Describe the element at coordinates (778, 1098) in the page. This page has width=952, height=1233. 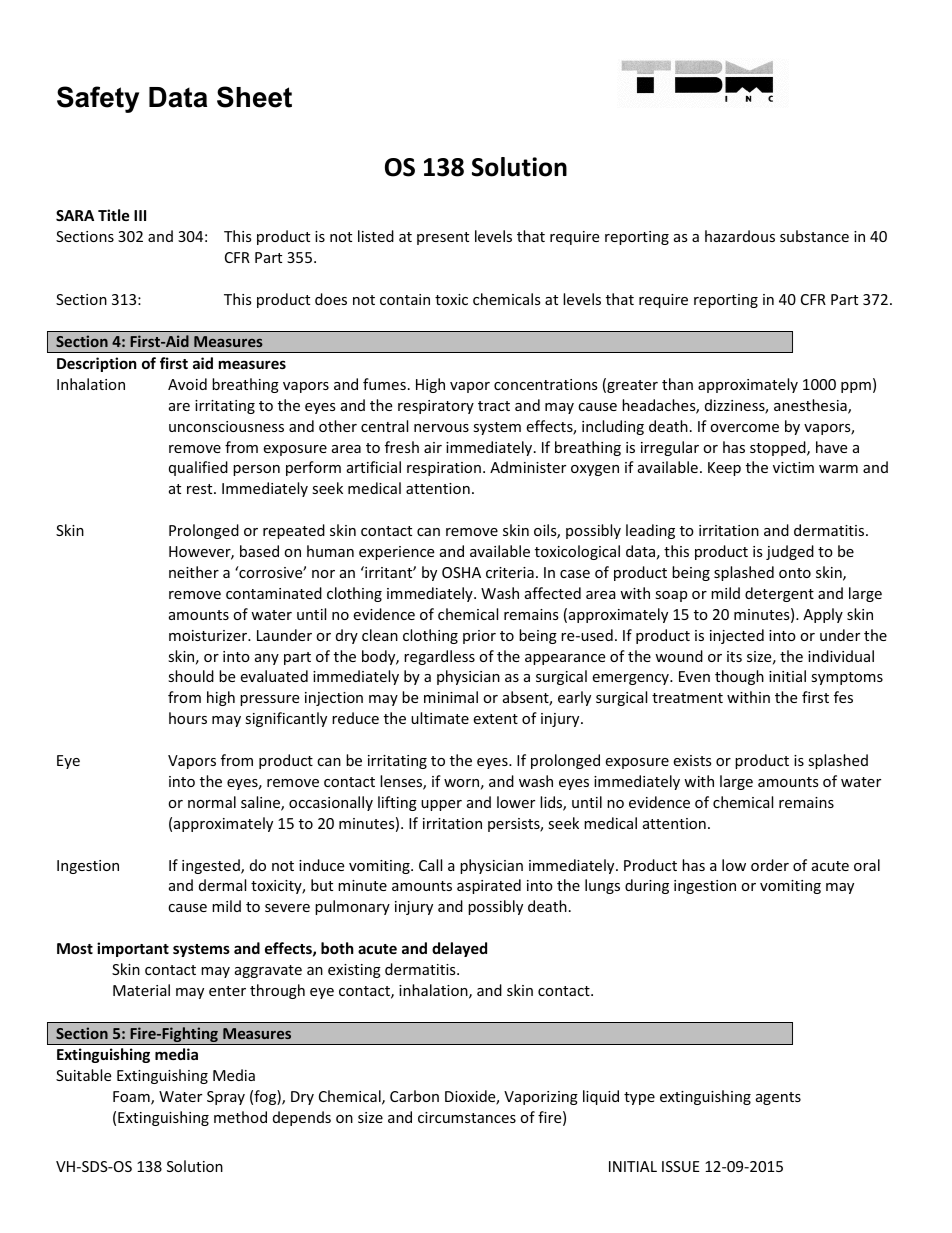
I see `agents` at that location.
